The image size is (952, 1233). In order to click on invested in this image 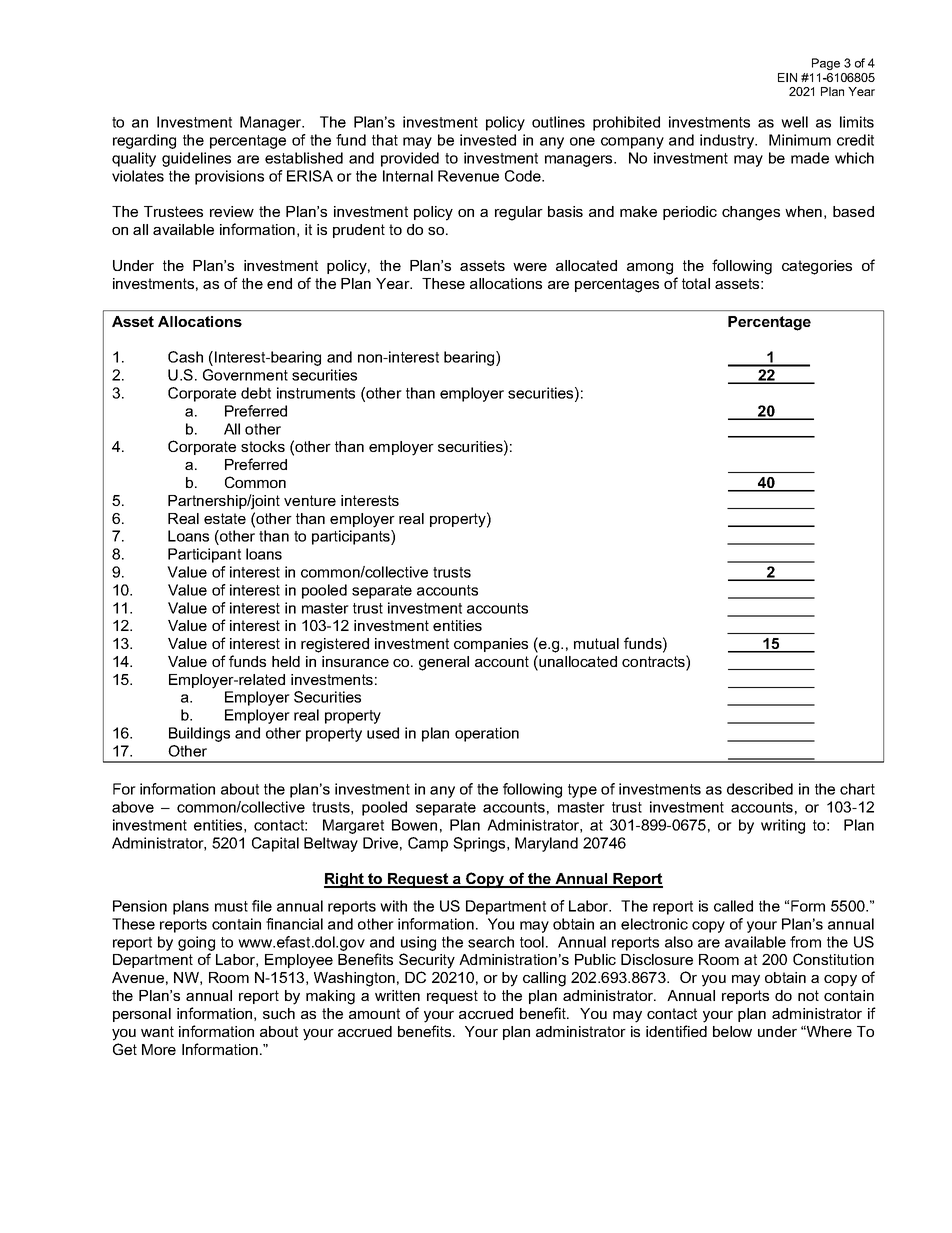, I will do `click(488, 140)`.
